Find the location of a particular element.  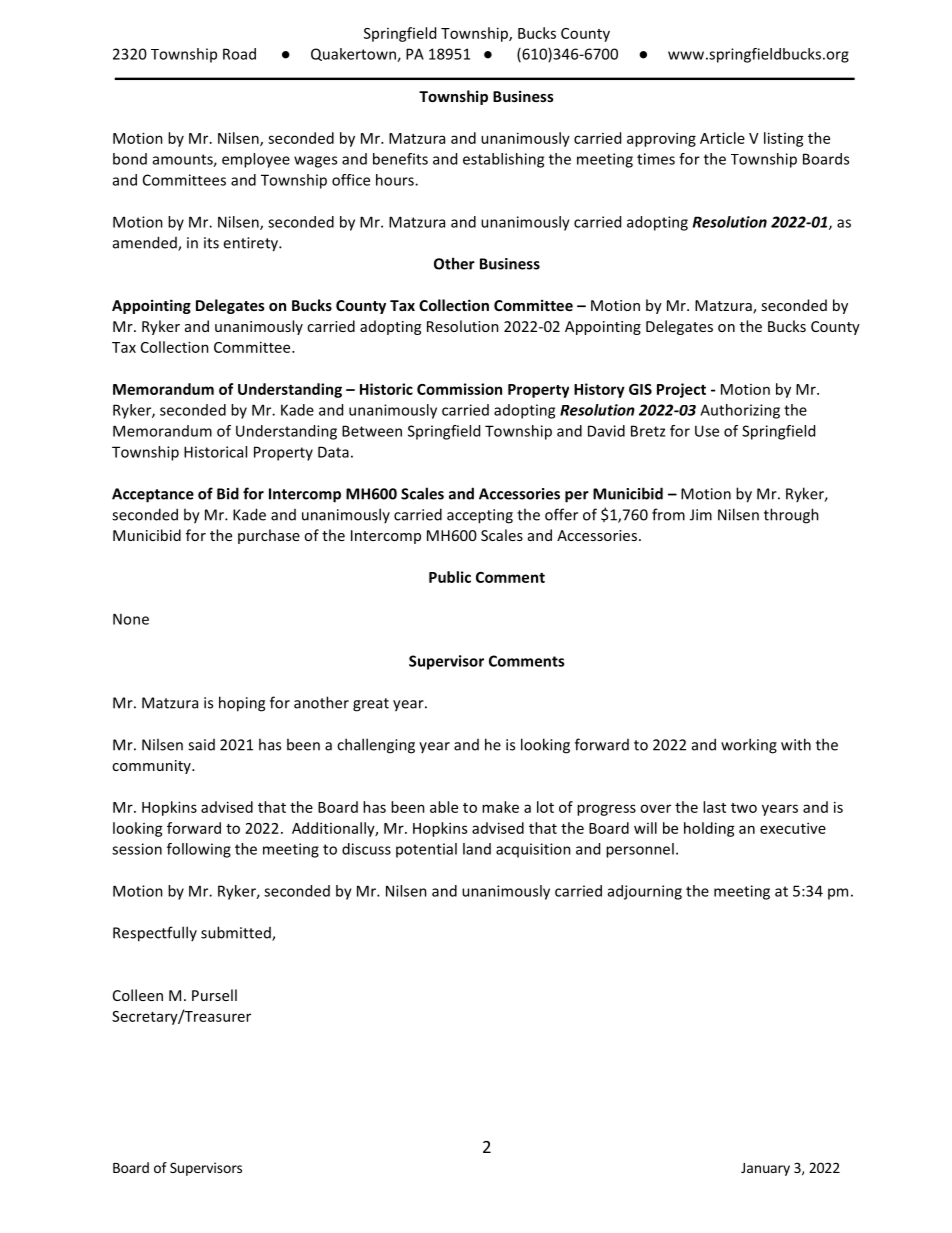

land is located at coordinates (477, 849).
